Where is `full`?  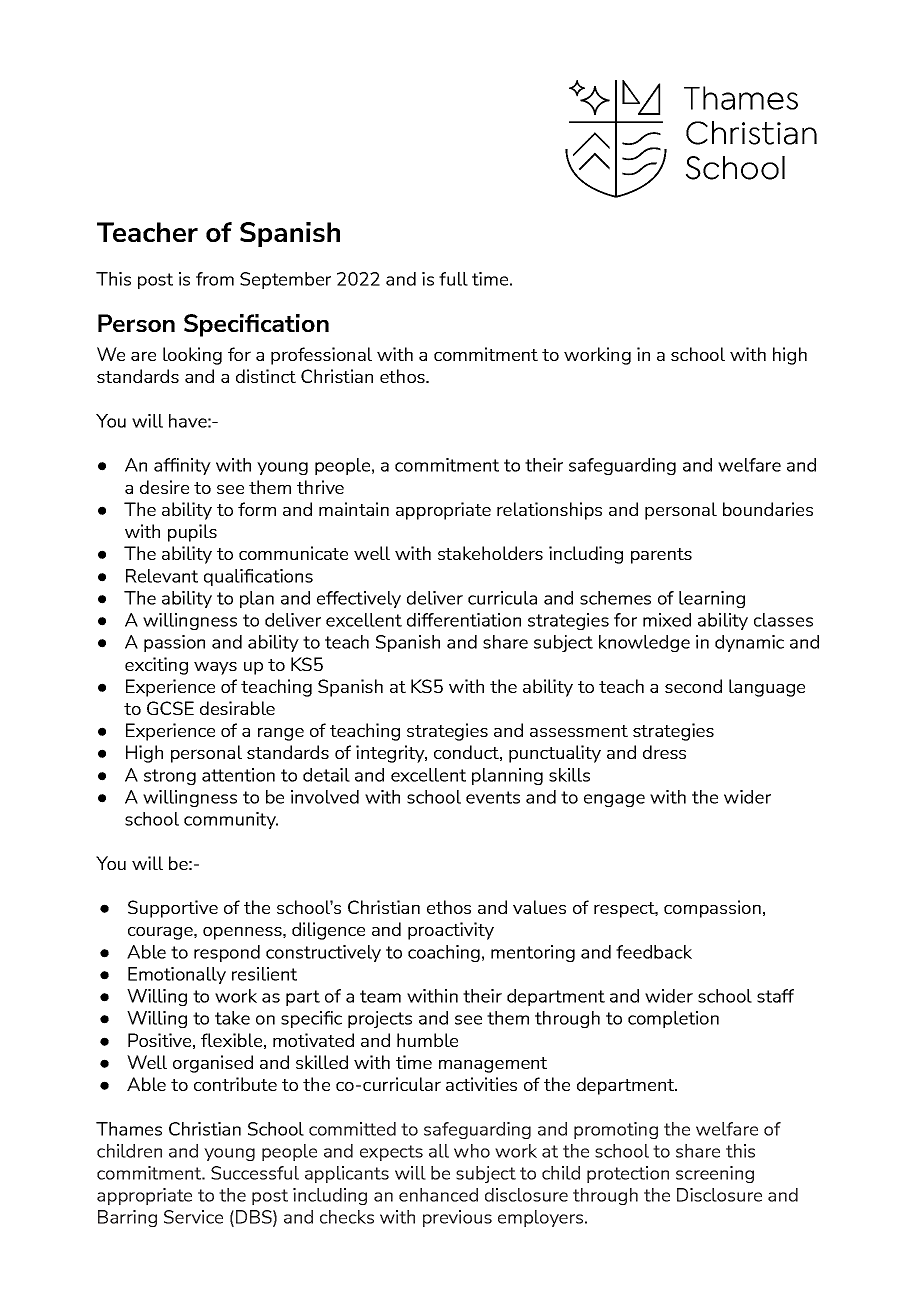 full is located at coordinates (453, 279).
